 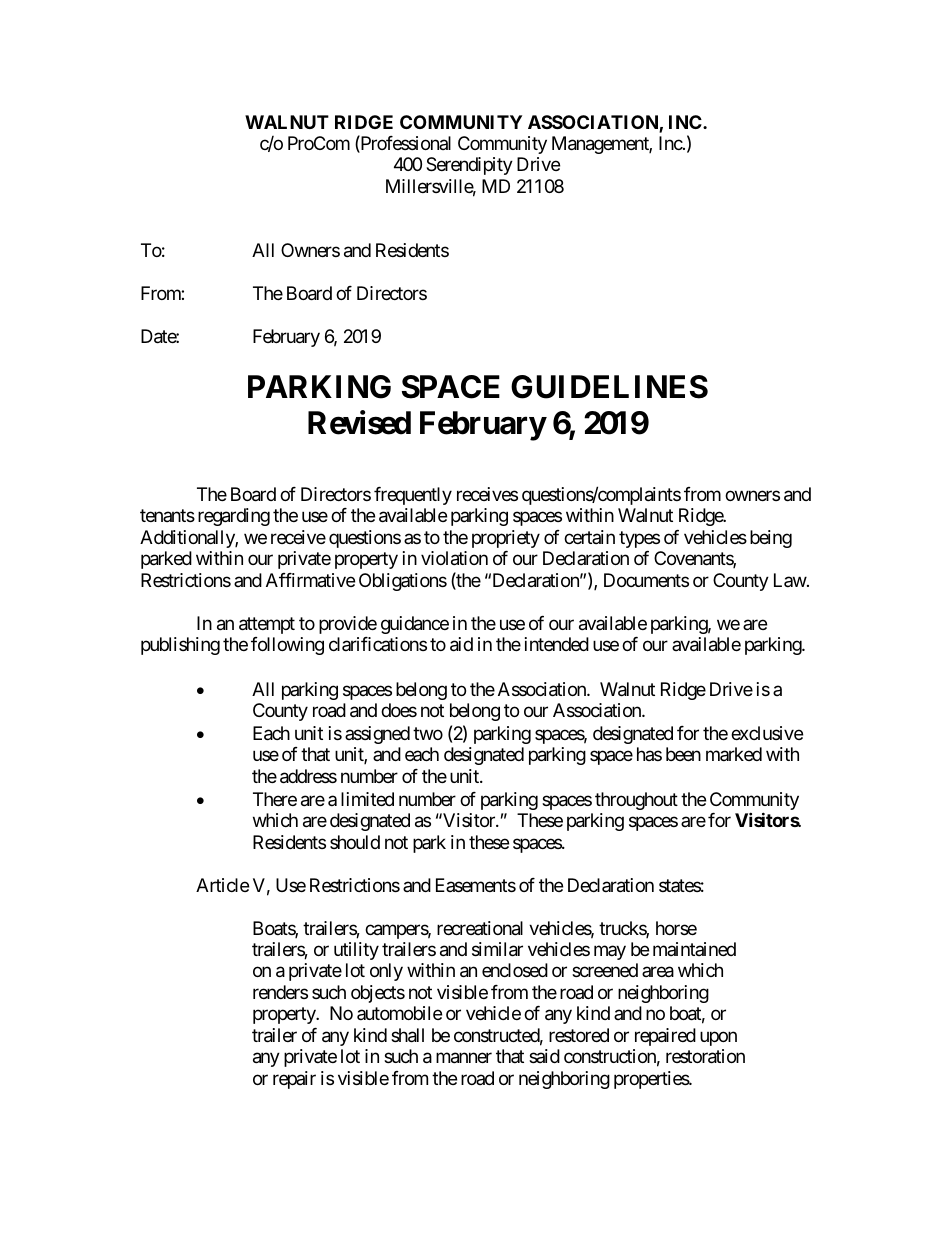 I want to click on regarding, so click(x=234, y=517).
